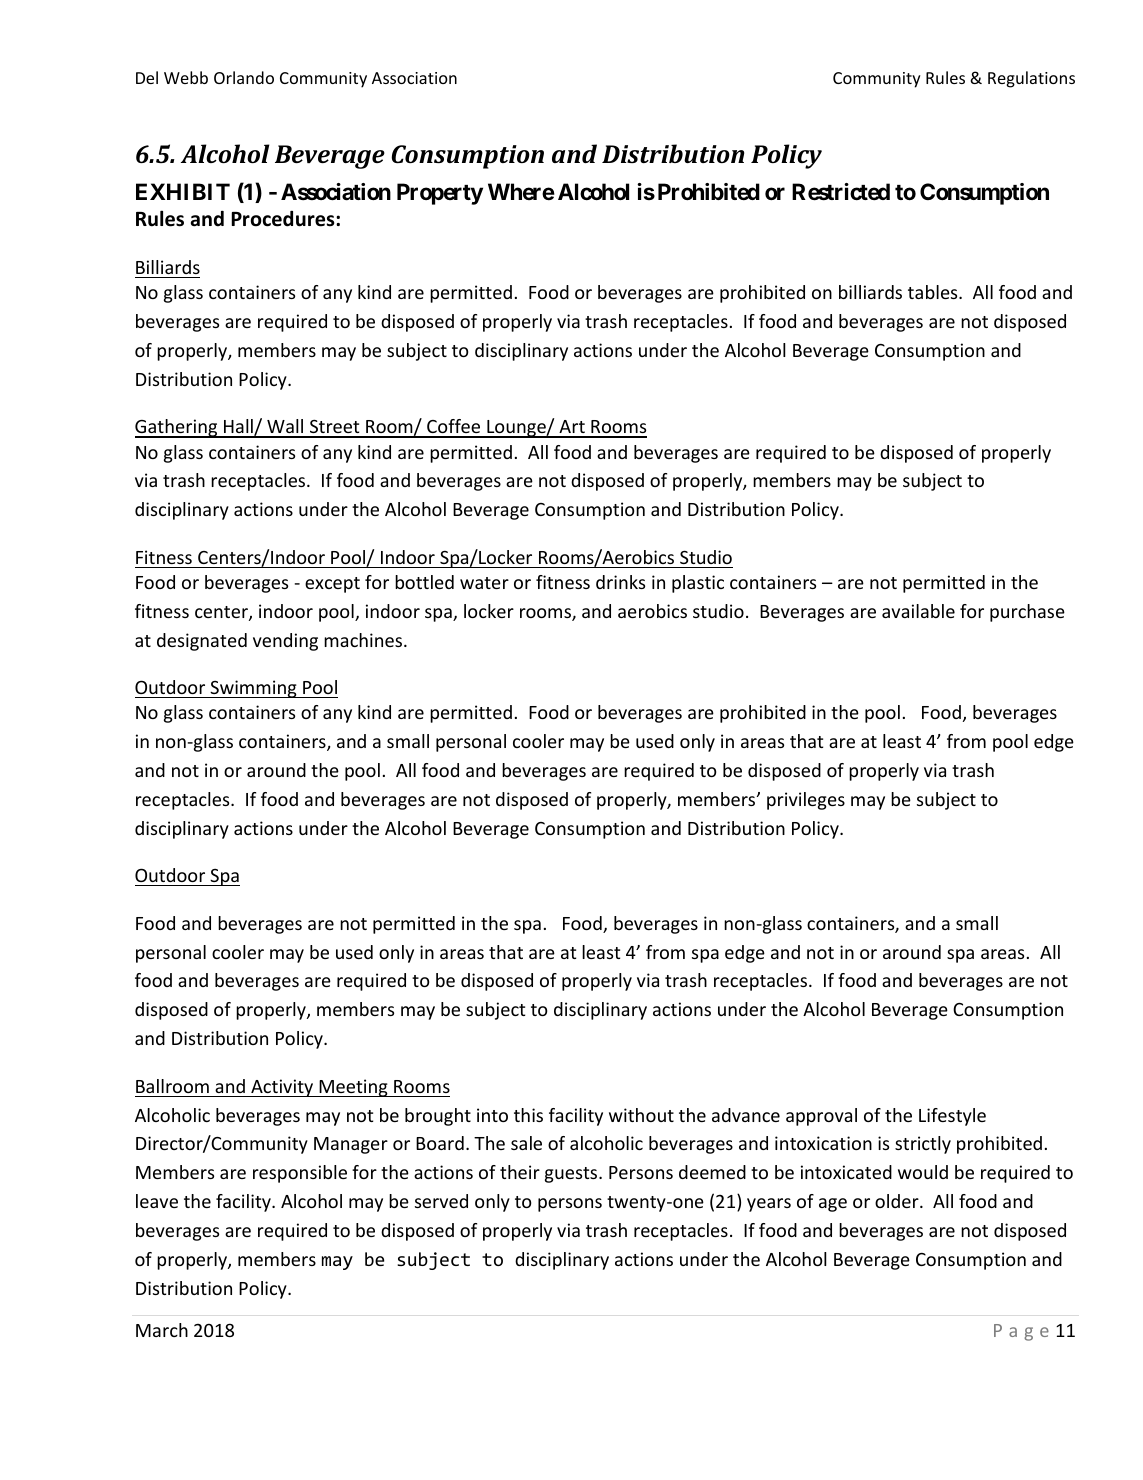 The width and height of the page is (1143, 1480). What do you see at coordinates (641, 1115) in the page?
I see `without` at bounding box center [641, 1115].
